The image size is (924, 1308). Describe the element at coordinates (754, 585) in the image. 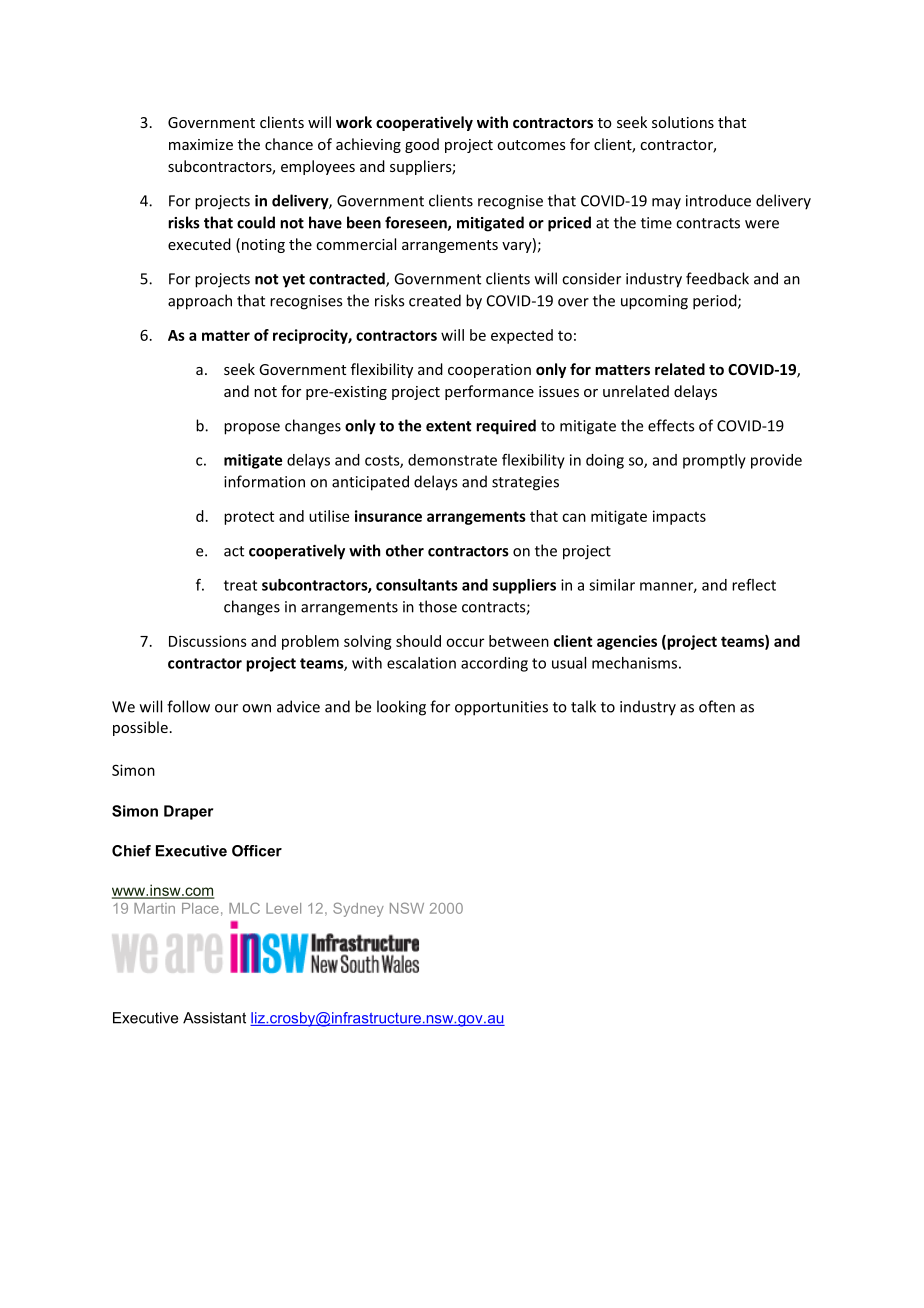

I see `reflect` at that location.
